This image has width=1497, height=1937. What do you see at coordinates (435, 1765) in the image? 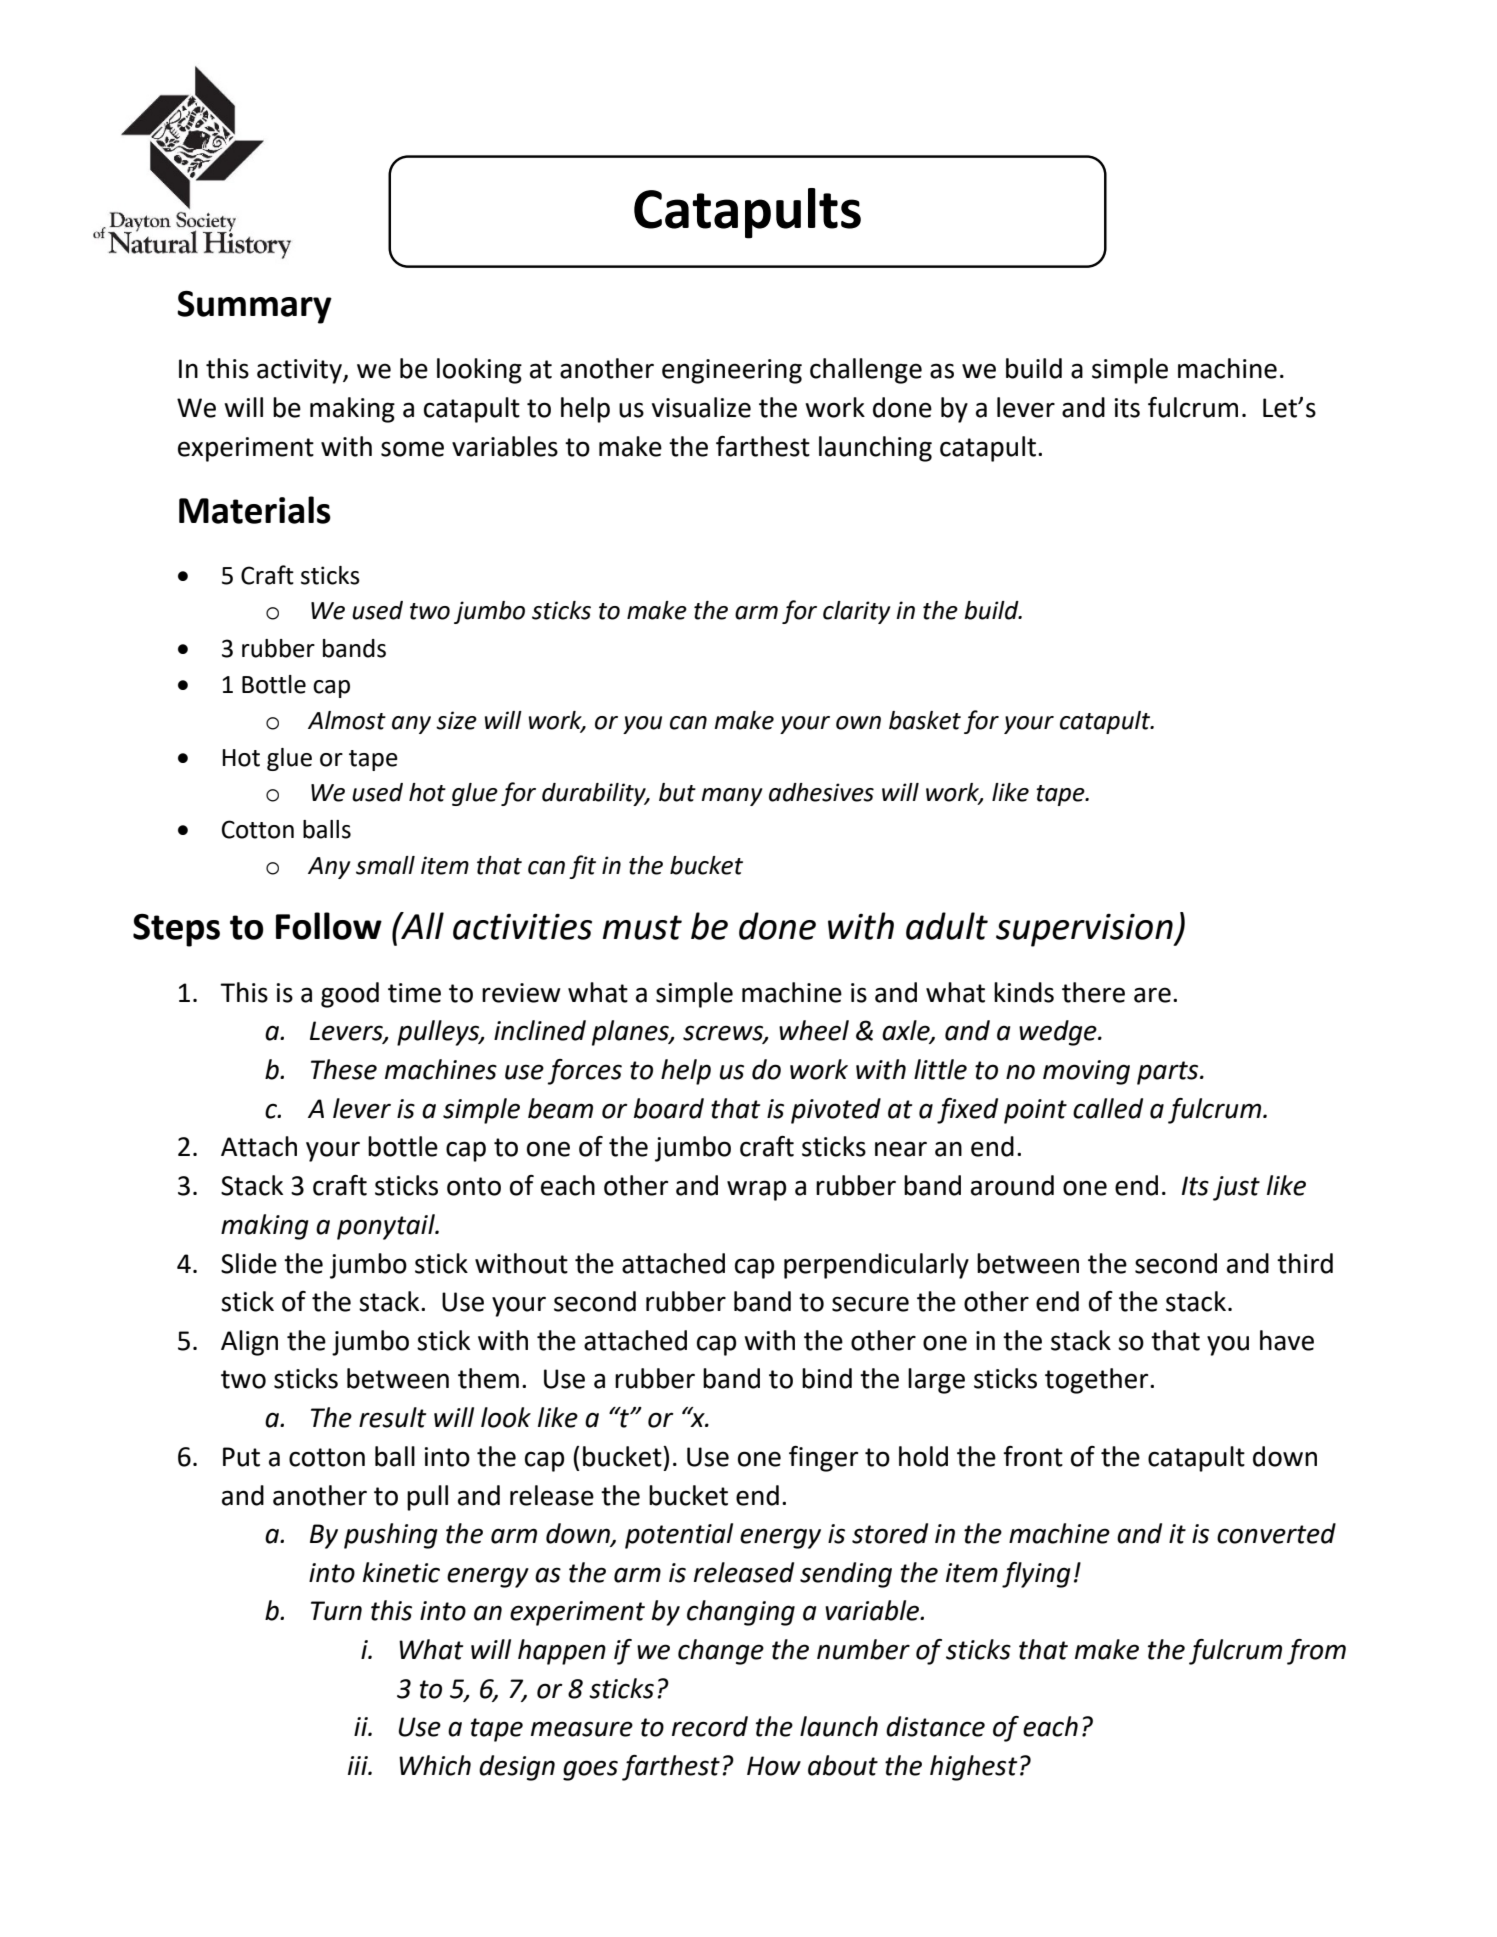
I see `Which` at bounding box center [435, 1765].
